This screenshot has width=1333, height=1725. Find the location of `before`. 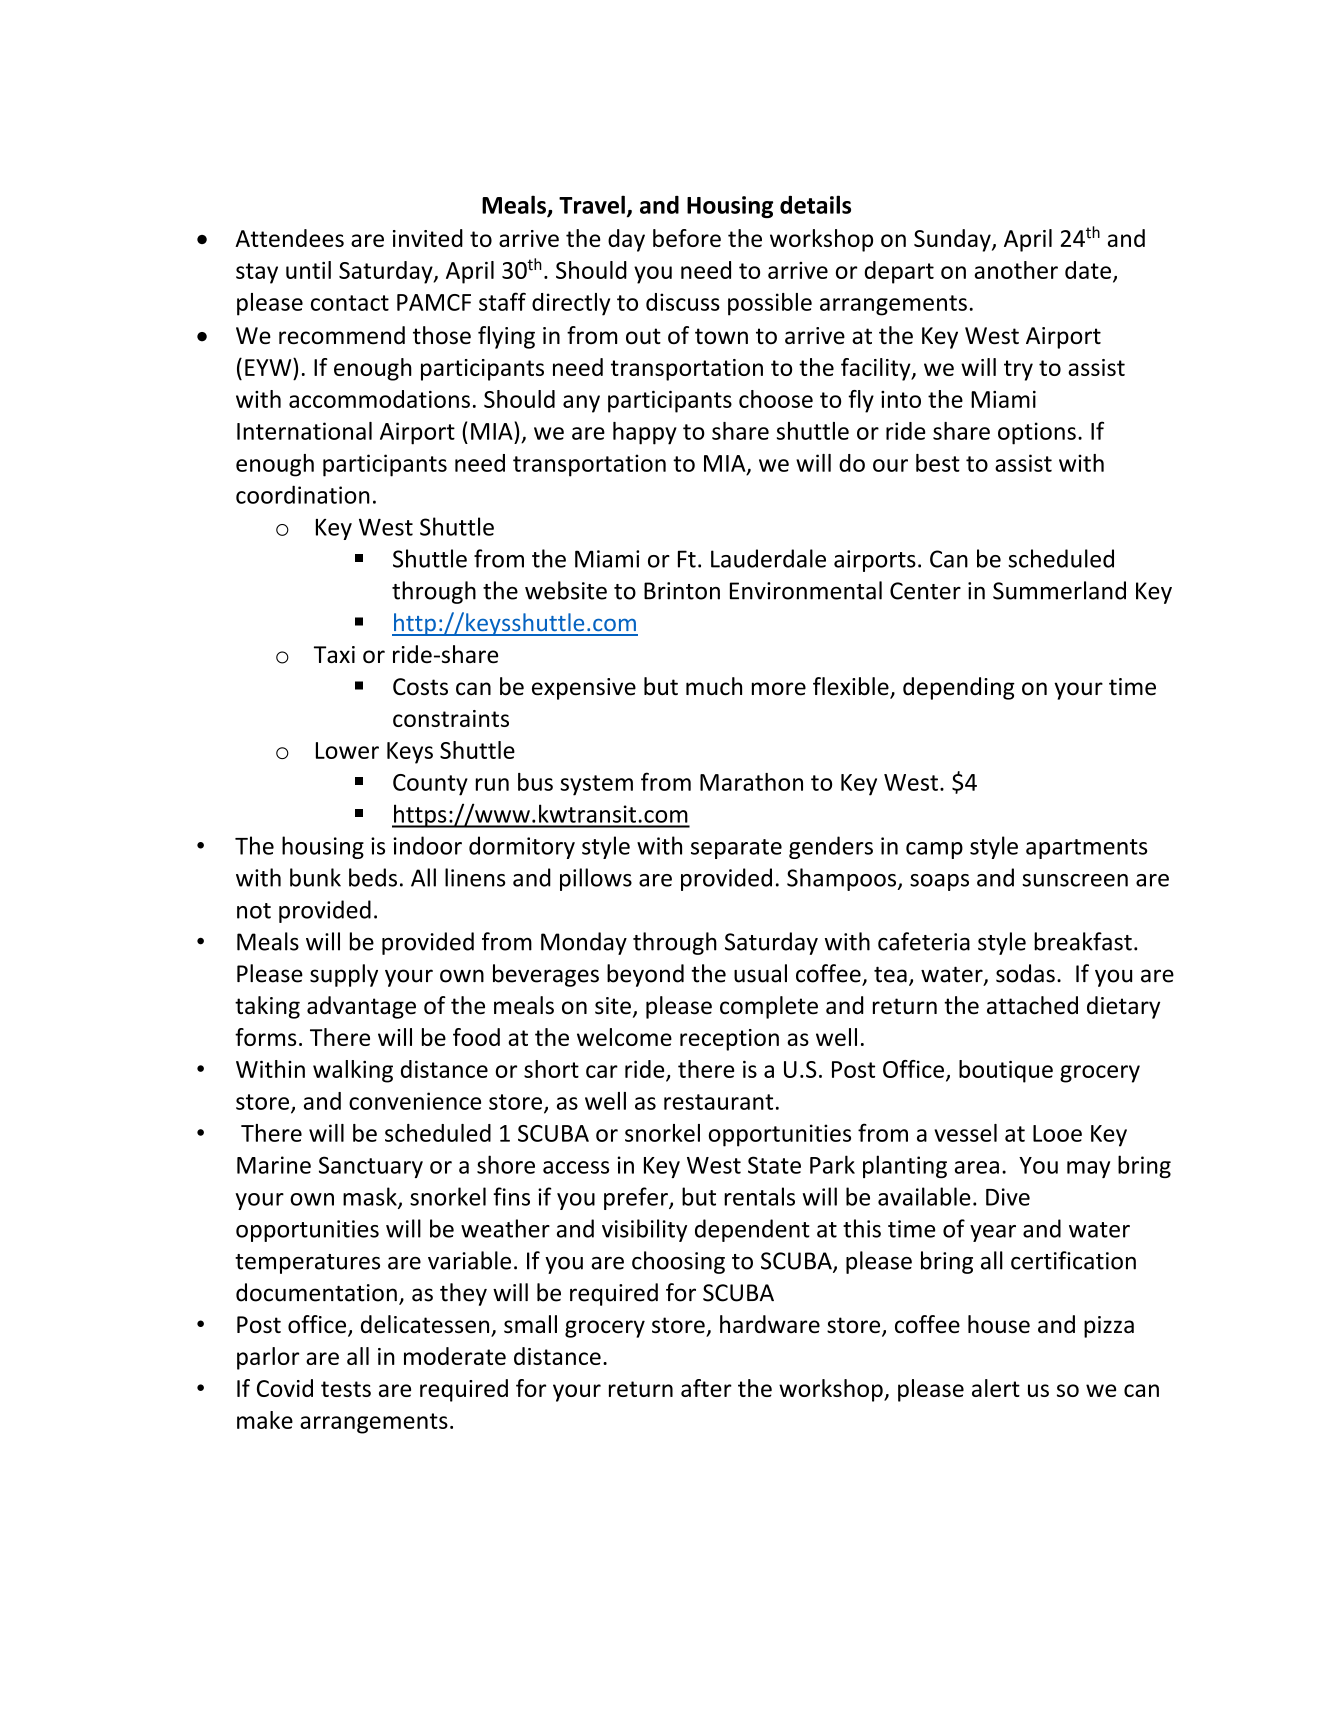

before is located at coordinates (687, 238).
